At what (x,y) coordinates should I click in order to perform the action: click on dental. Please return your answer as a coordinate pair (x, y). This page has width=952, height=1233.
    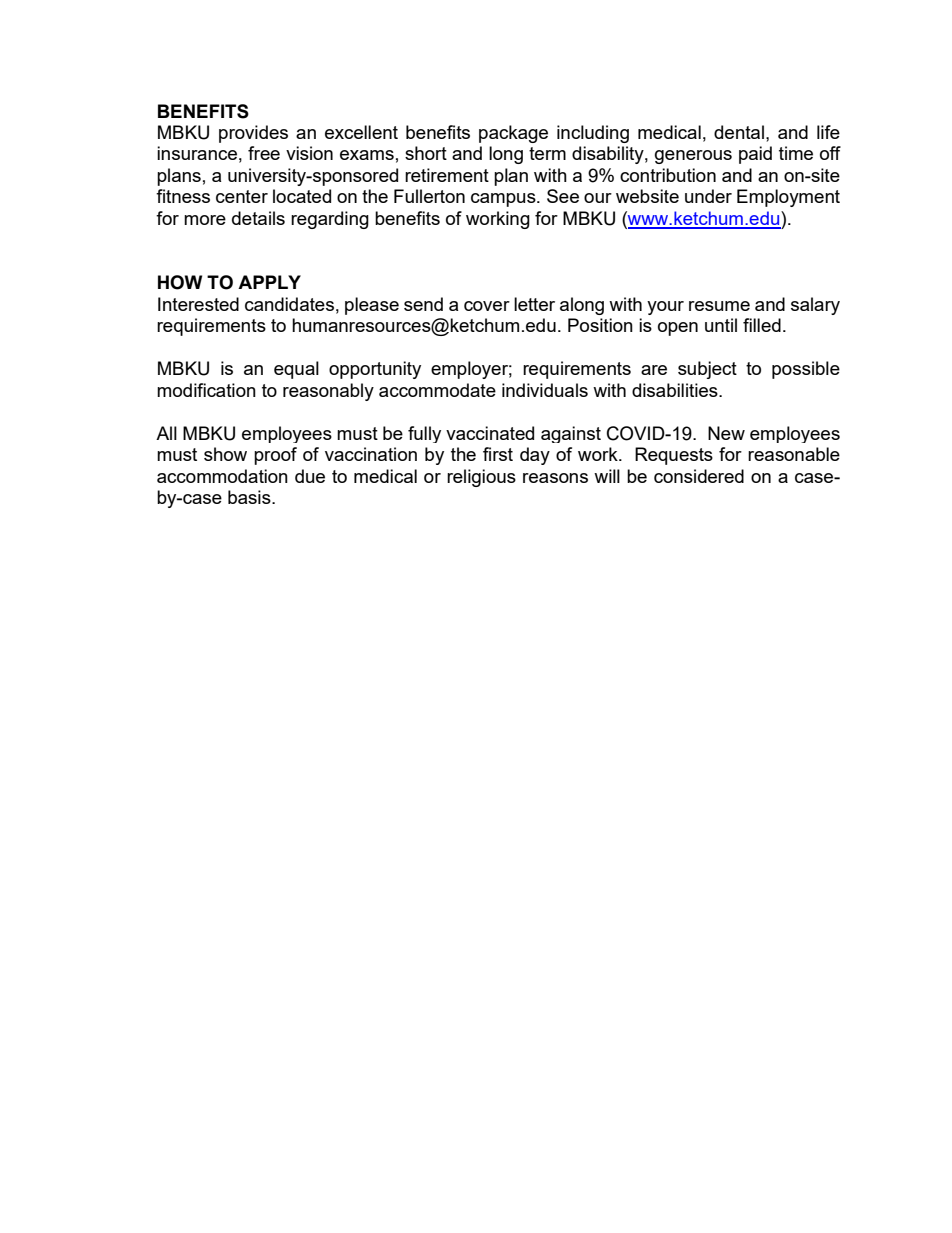
    Looking at the image, I should click on (739, 132).
